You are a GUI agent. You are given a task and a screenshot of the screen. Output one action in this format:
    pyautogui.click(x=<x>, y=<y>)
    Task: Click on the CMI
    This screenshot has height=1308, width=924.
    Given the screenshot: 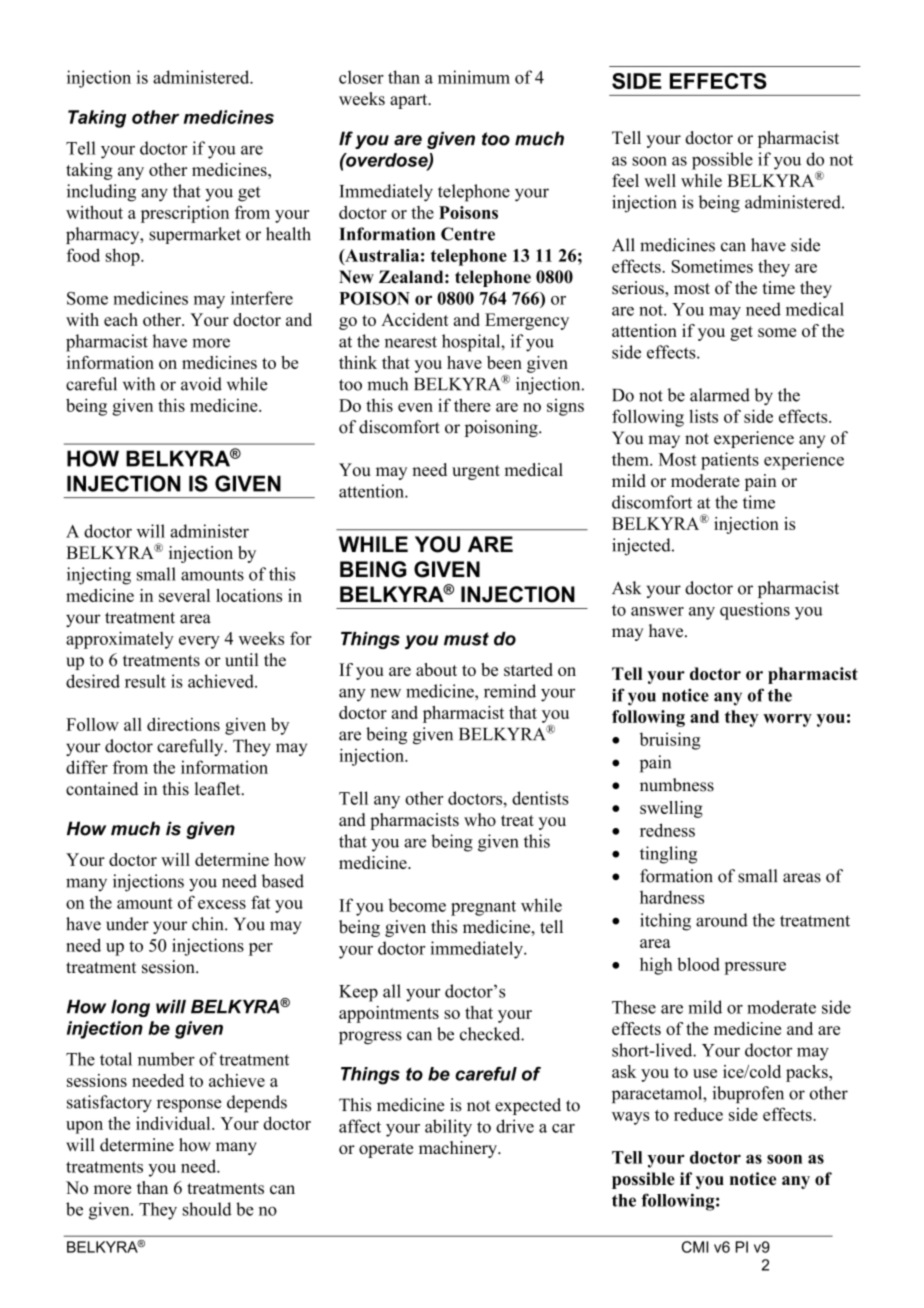 What is the action you would take?
    pyautogui.click(x=695, y=1247)
